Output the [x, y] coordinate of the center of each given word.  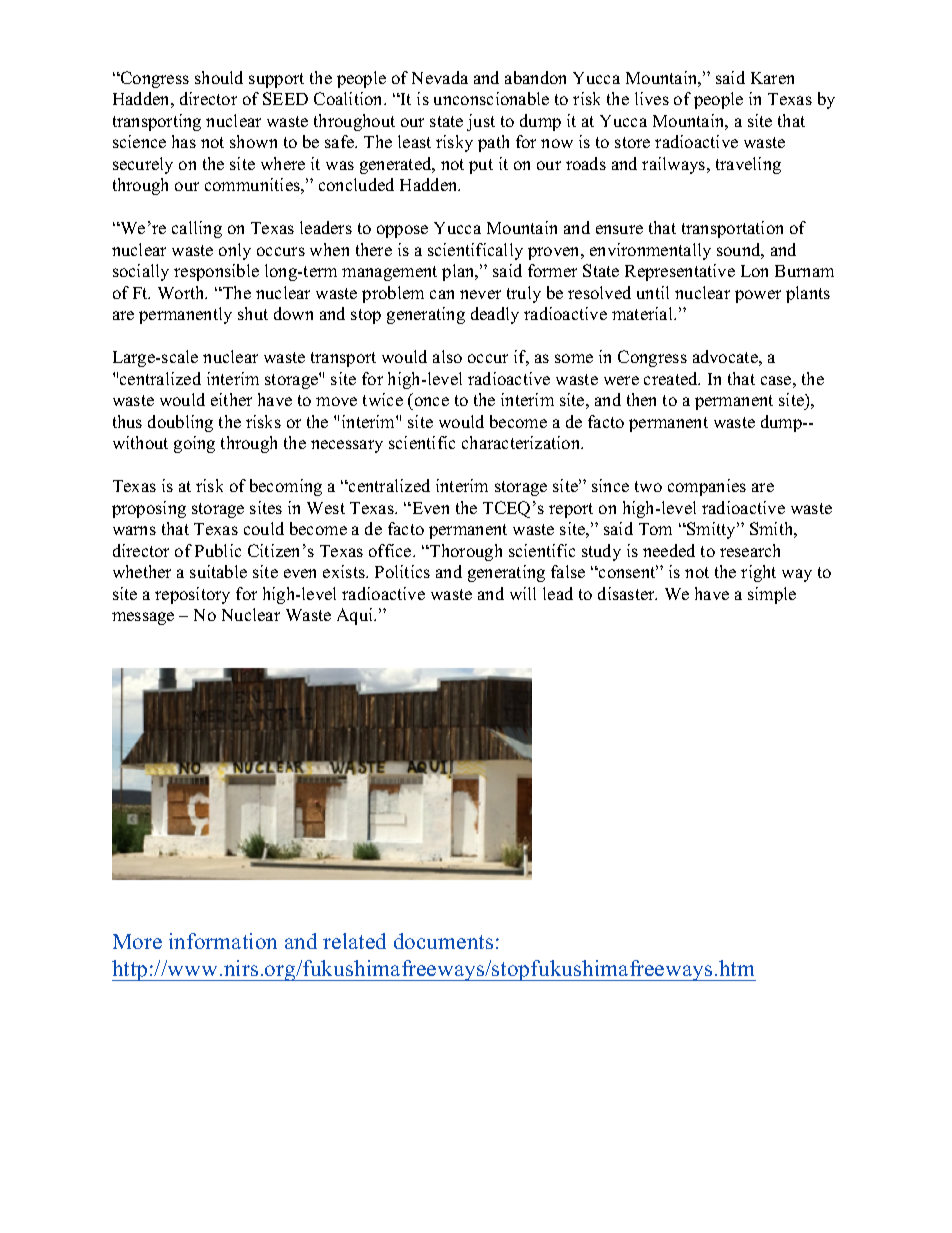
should [219, 77]
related [354, 941]
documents [443, 941]
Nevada [440, 77]
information [223, 941]
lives [652, 98]
